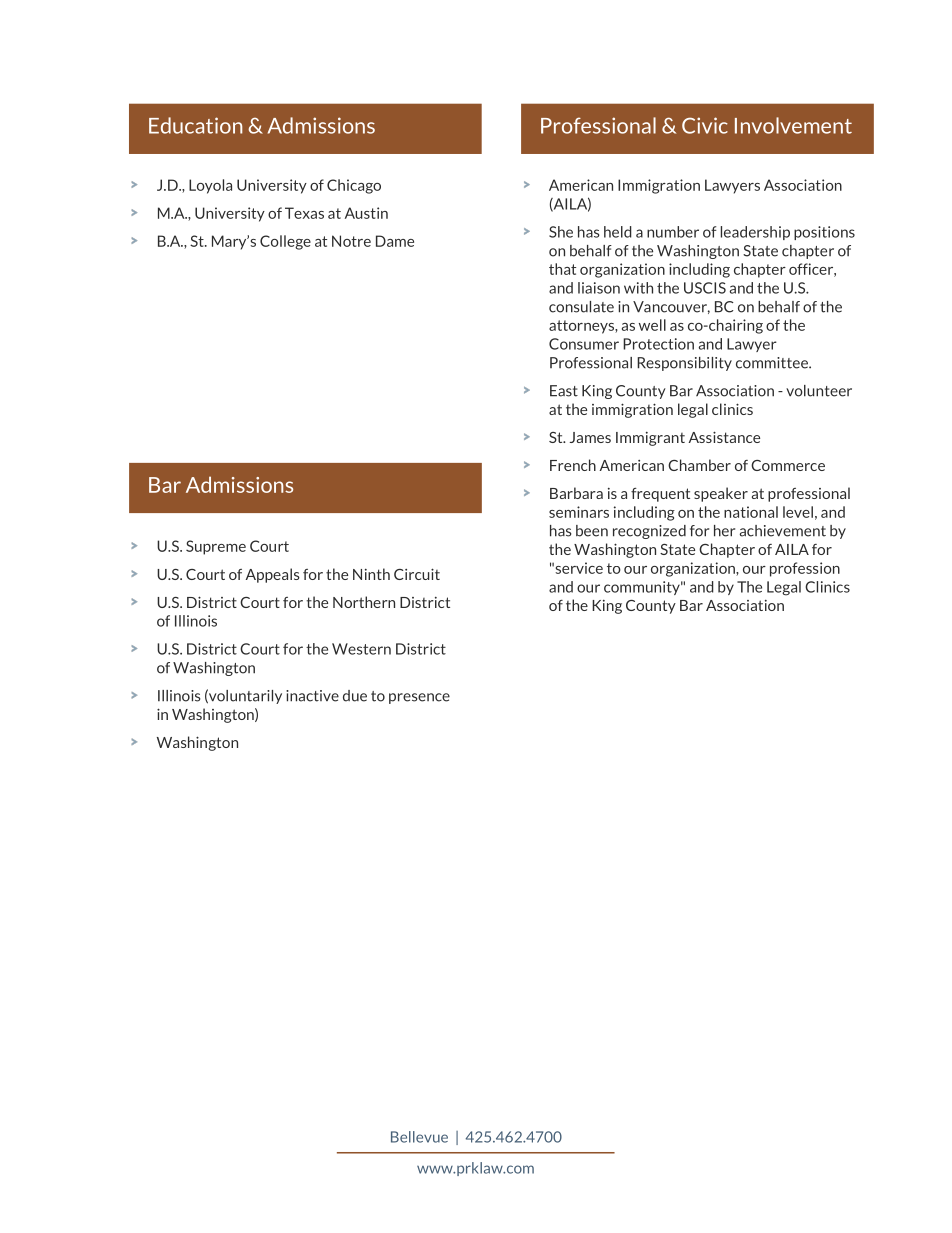 This screenshot has width=952, height=1233. Describe the element at coordinates (649, 532) in the screenshot. I see `recognized` at that location.
